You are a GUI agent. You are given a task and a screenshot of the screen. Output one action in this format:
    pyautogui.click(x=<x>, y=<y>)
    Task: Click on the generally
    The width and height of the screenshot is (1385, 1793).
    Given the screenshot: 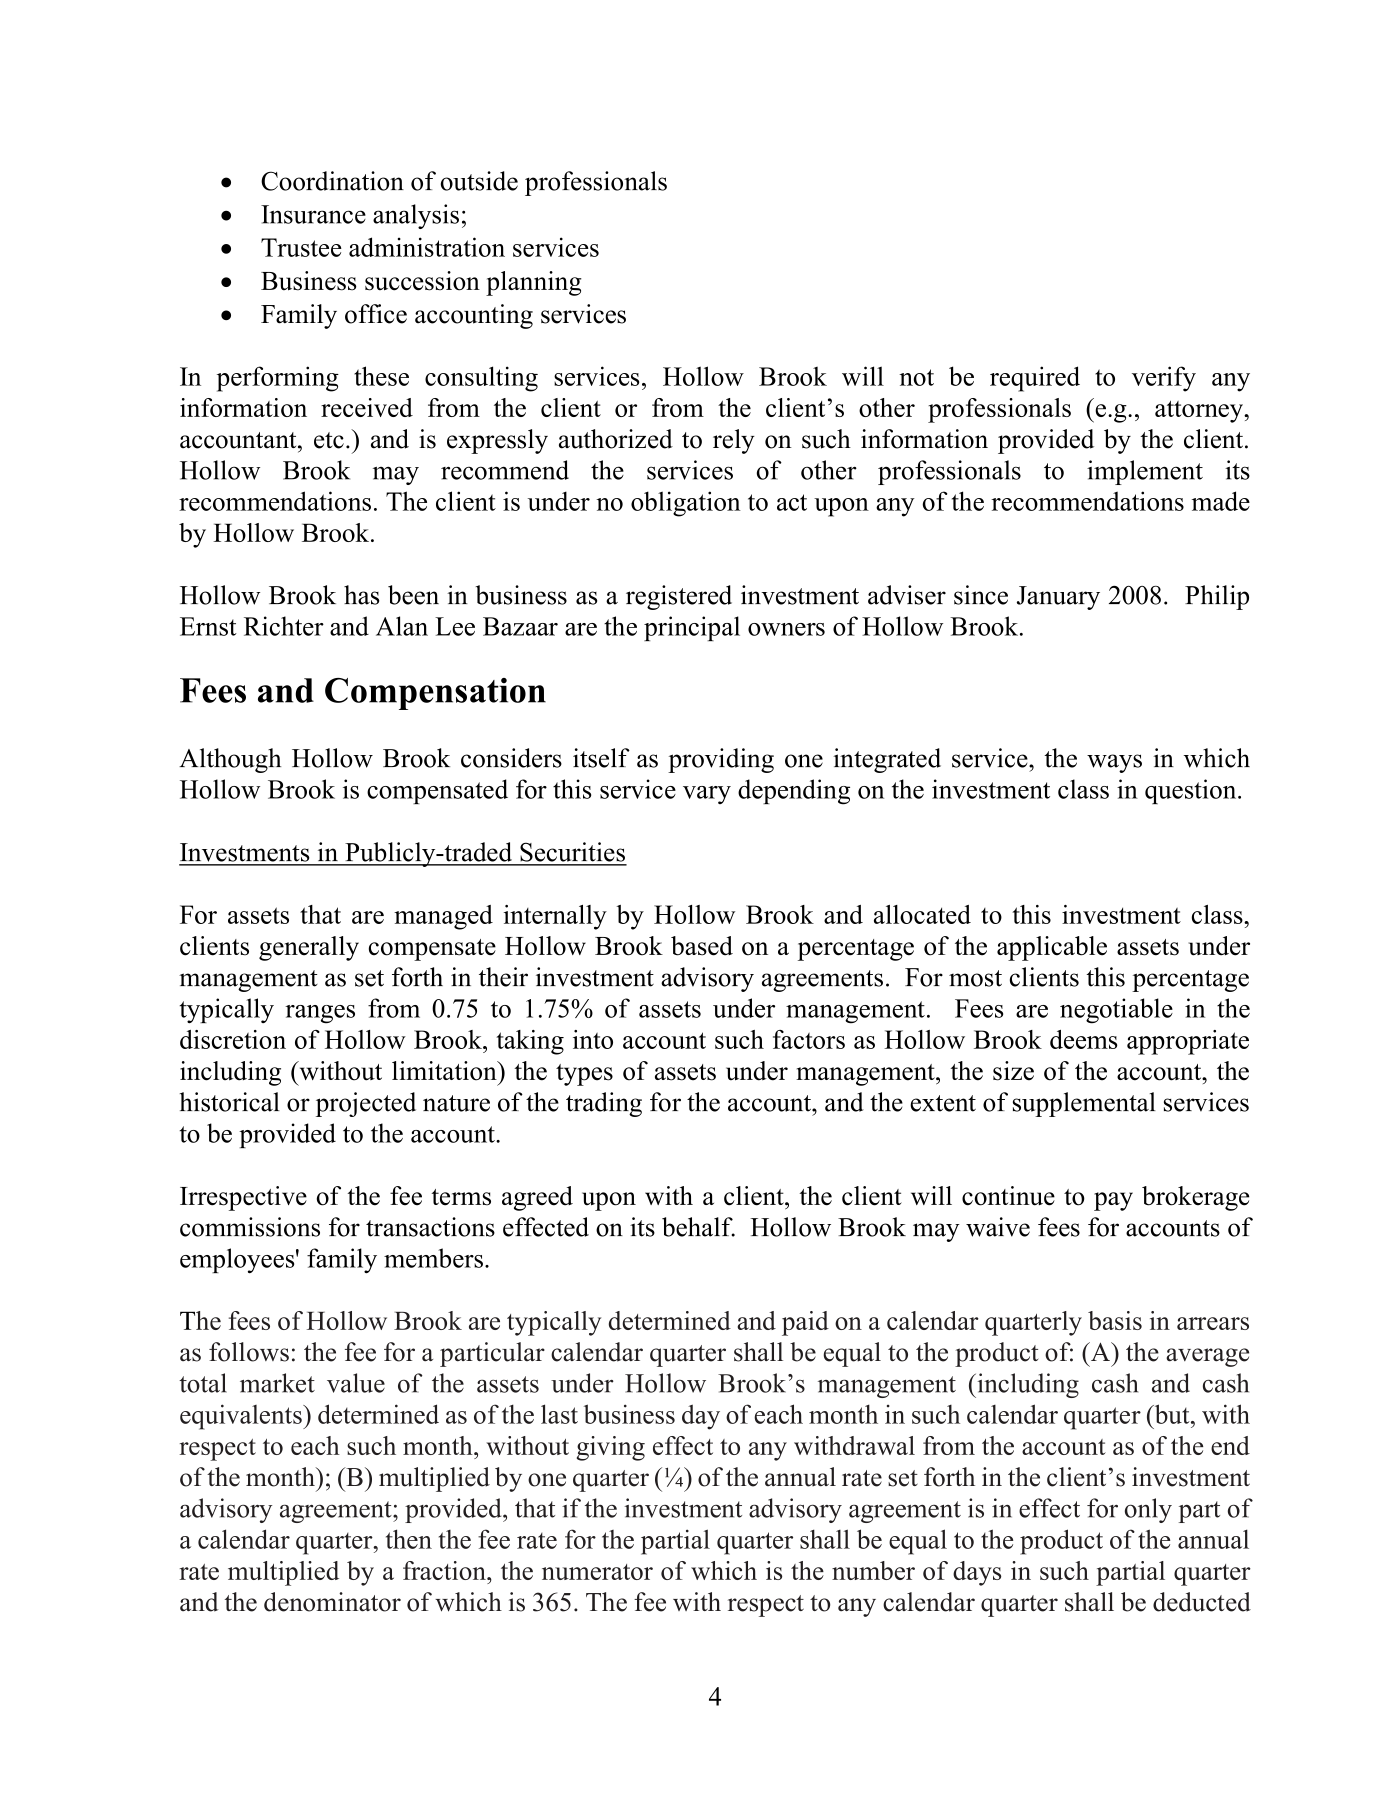 What is the action you would take?
    pyautogui.click(x=309, y=948)
